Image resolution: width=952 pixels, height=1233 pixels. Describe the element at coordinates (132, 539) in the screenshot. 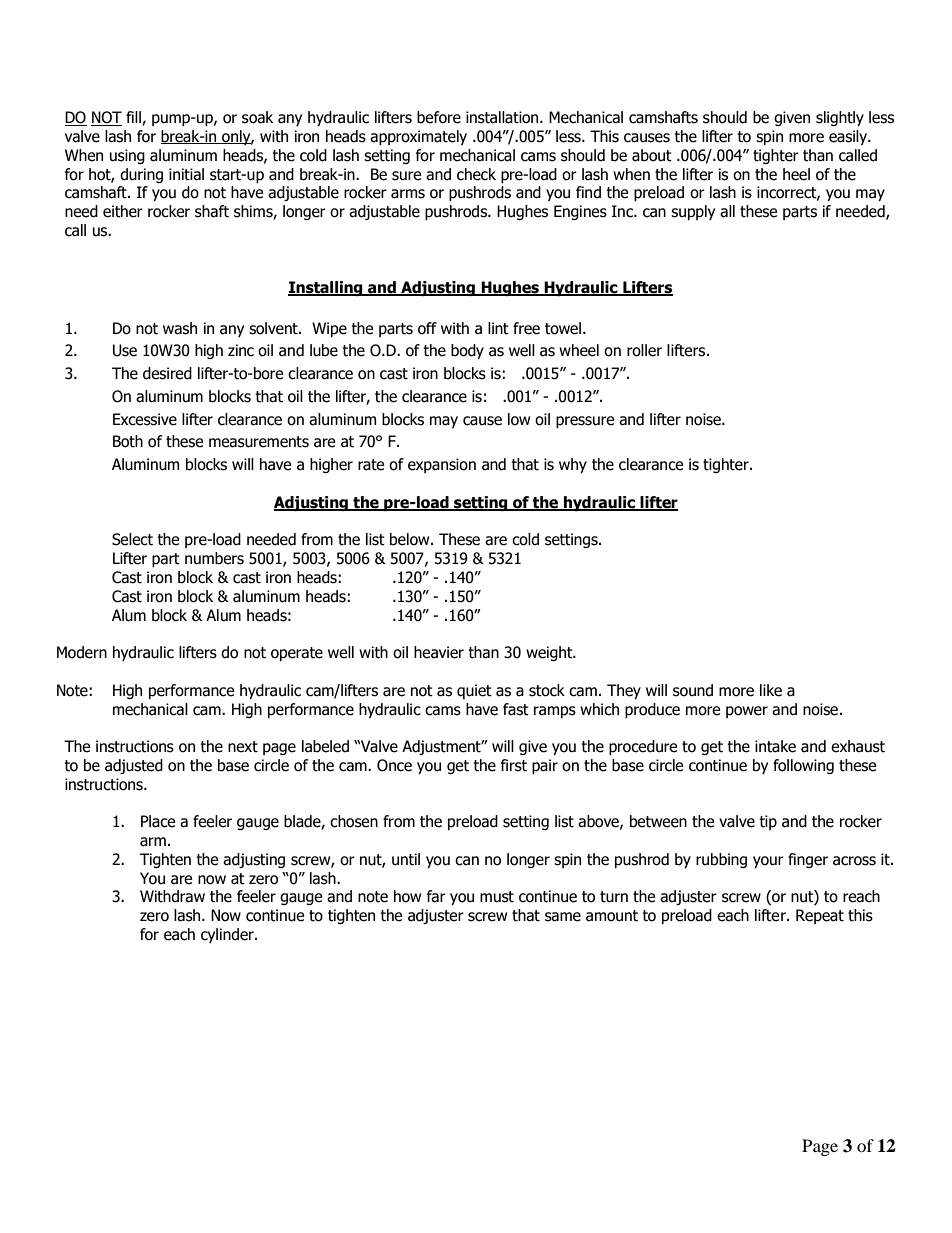

I see `Select` at that location.
